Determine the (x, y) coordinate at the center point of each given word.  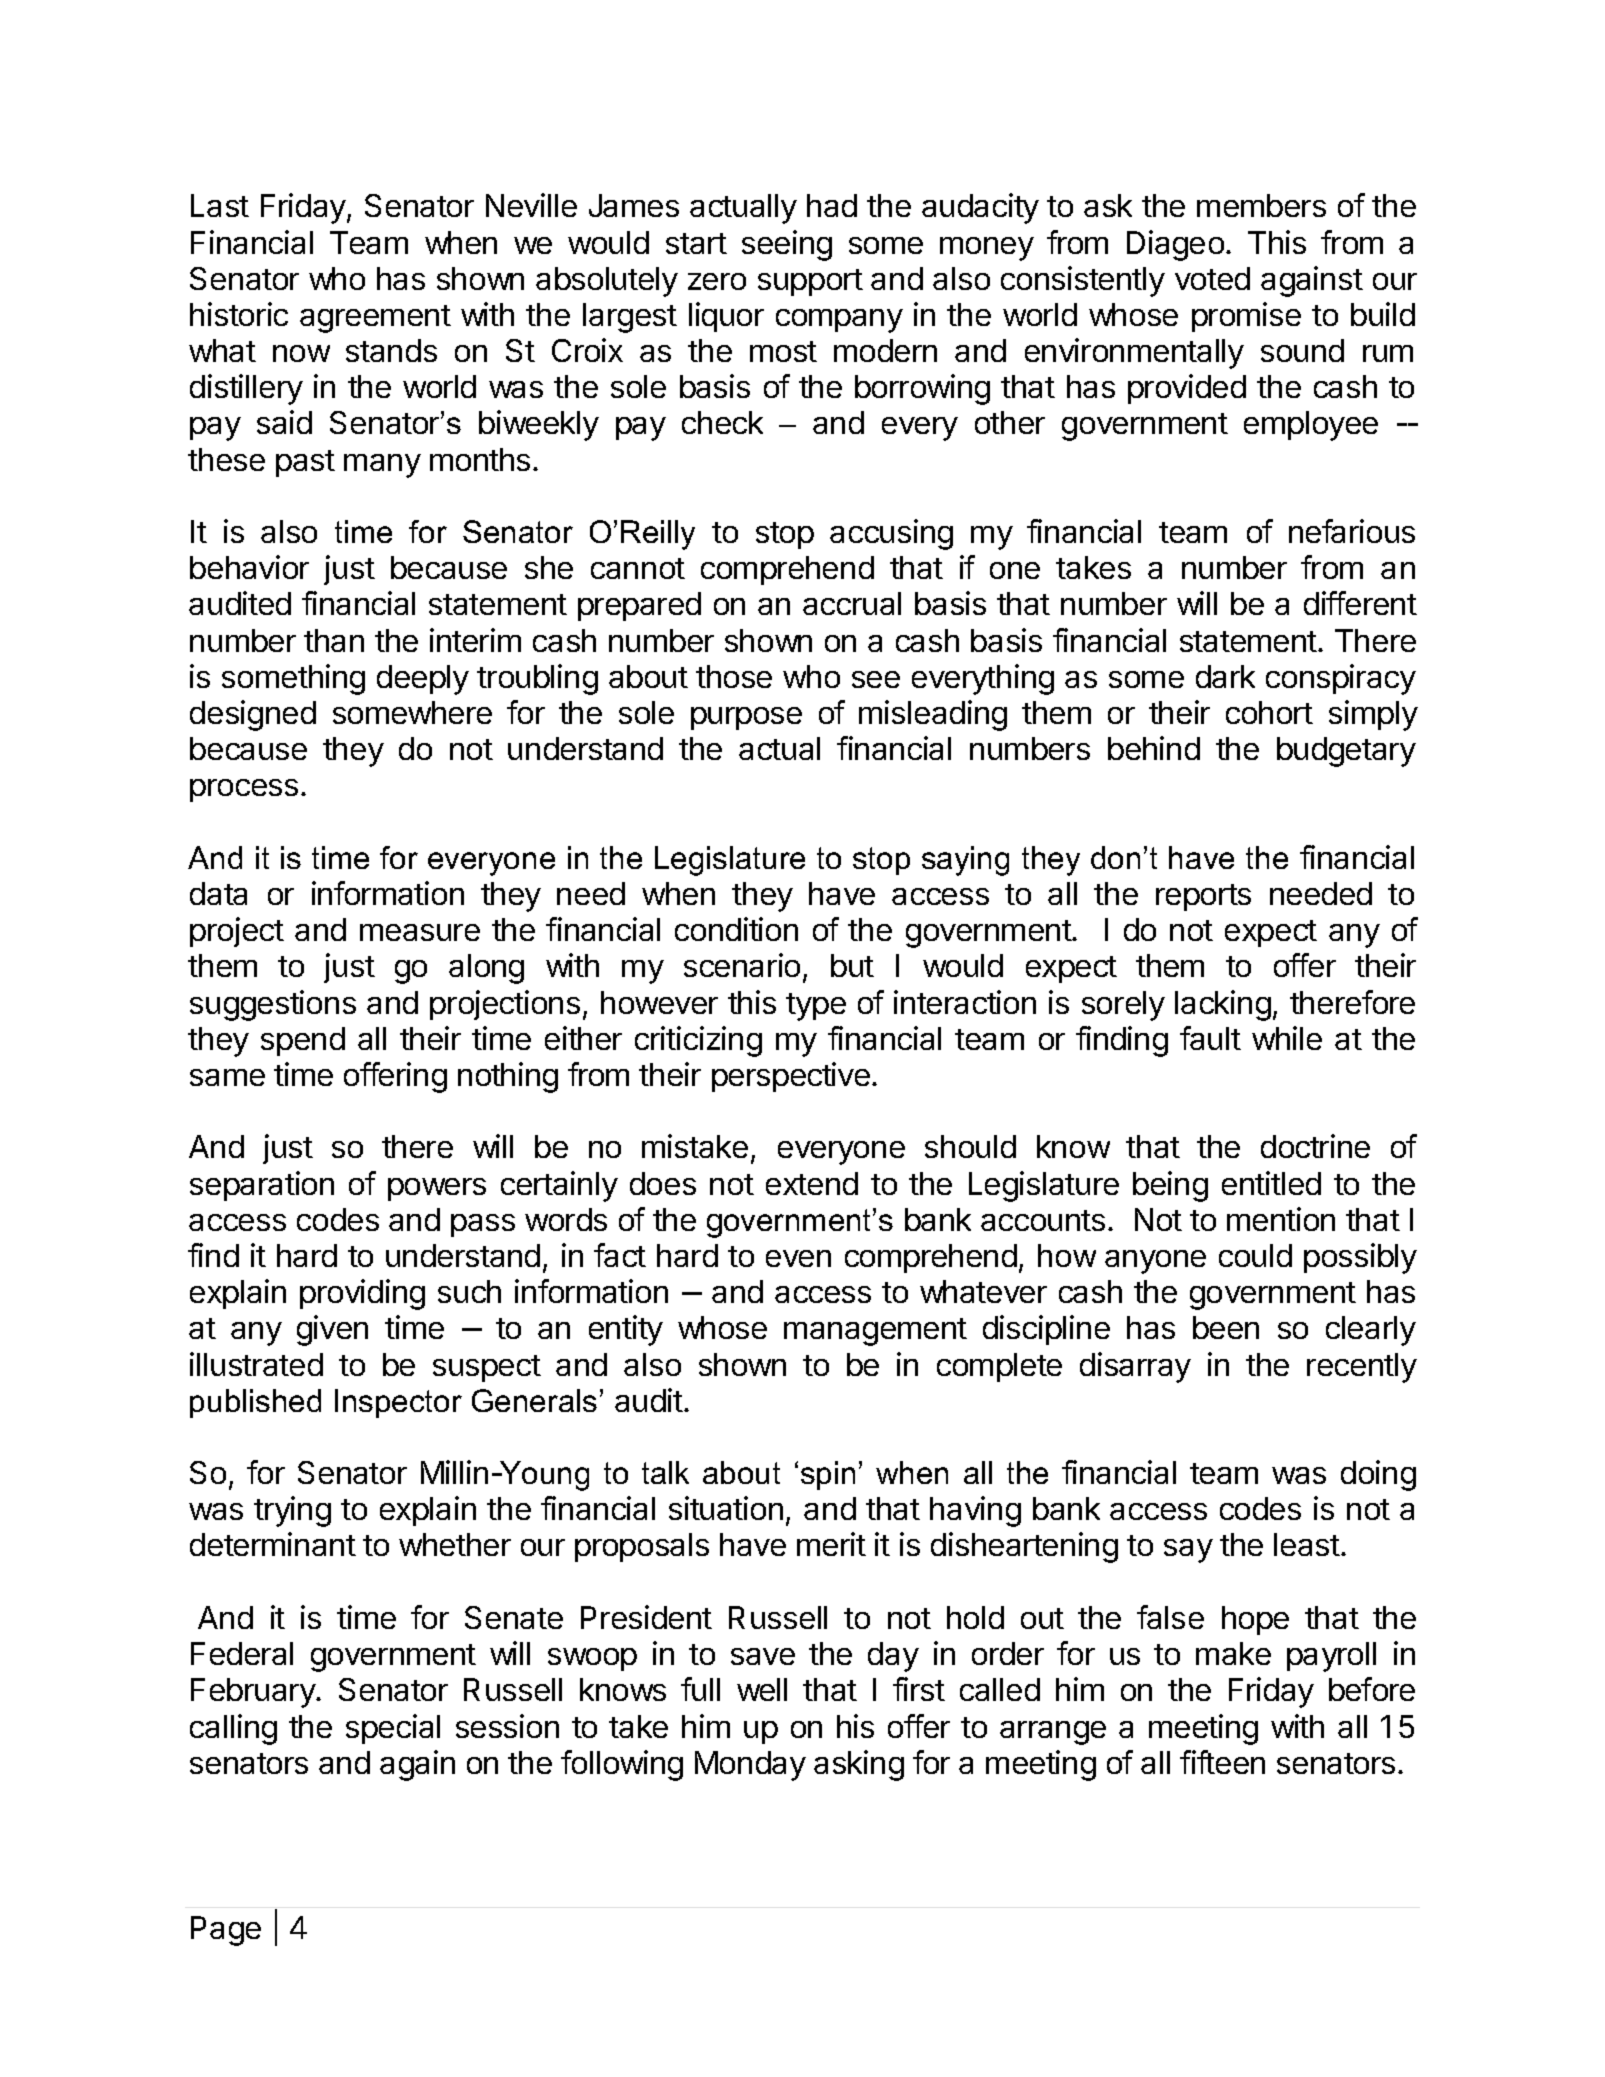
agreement (375, 319)
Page (226, 1931)
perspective (791, 1077)
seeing (787, 245)
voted (1212, 278)
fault (1210, 1038)
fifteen (1222, 1762)
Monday (750, 1766)
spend (303, 1041)
